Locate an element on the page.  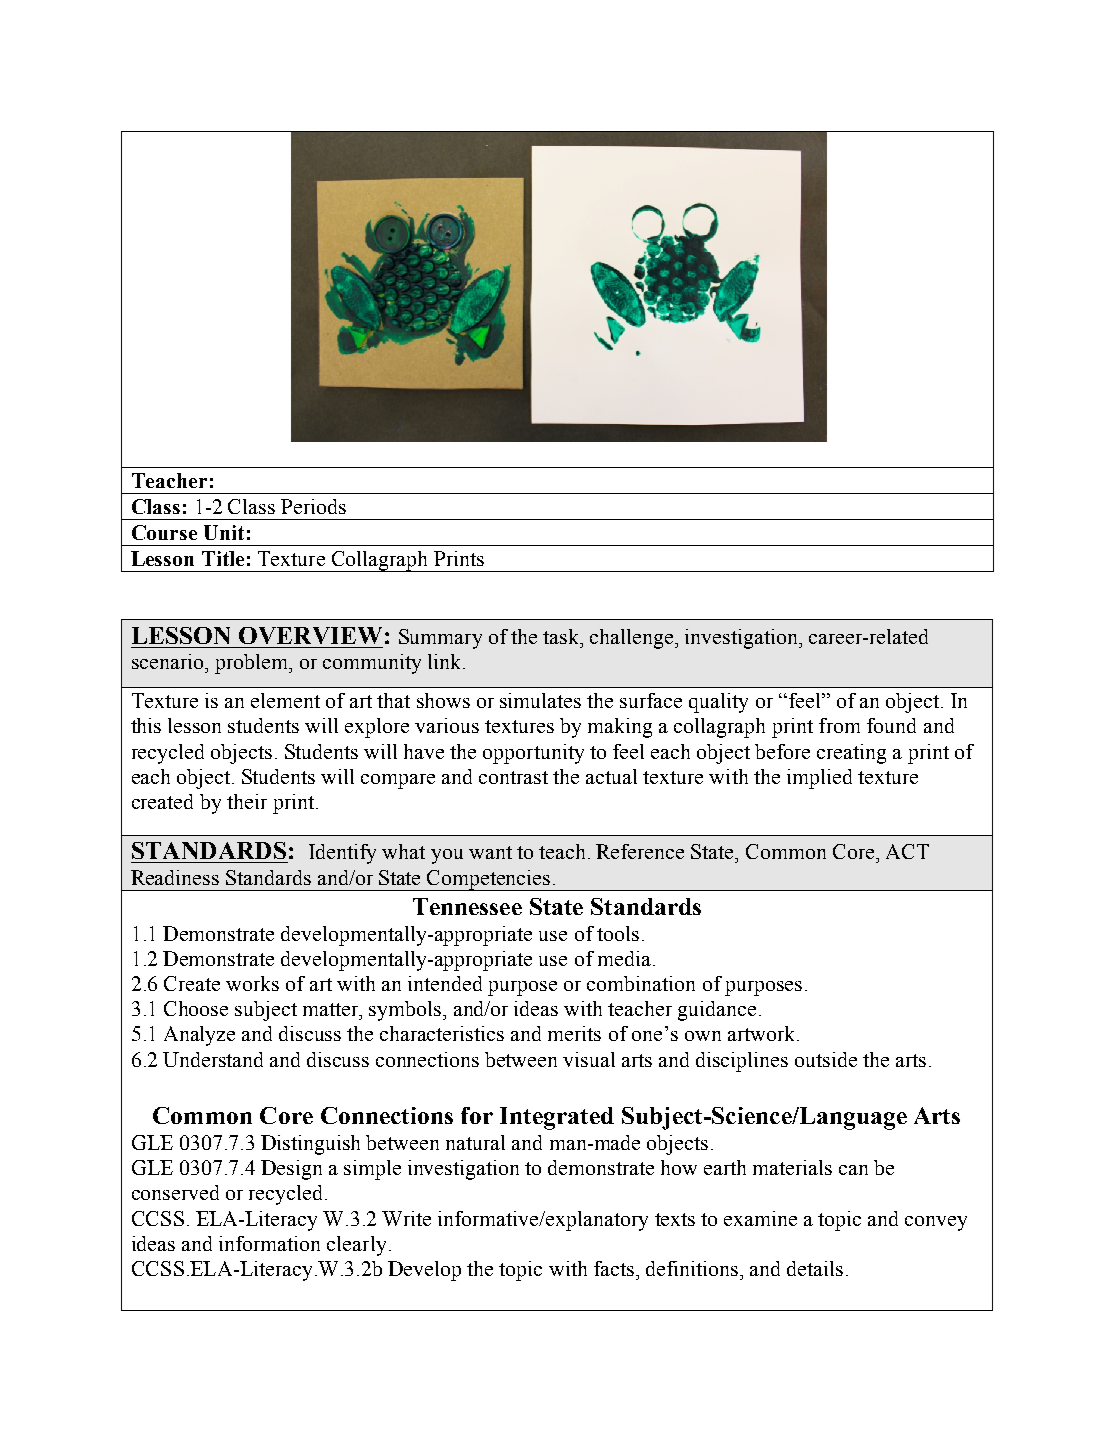
information is located at coordinates (269, 1243).
